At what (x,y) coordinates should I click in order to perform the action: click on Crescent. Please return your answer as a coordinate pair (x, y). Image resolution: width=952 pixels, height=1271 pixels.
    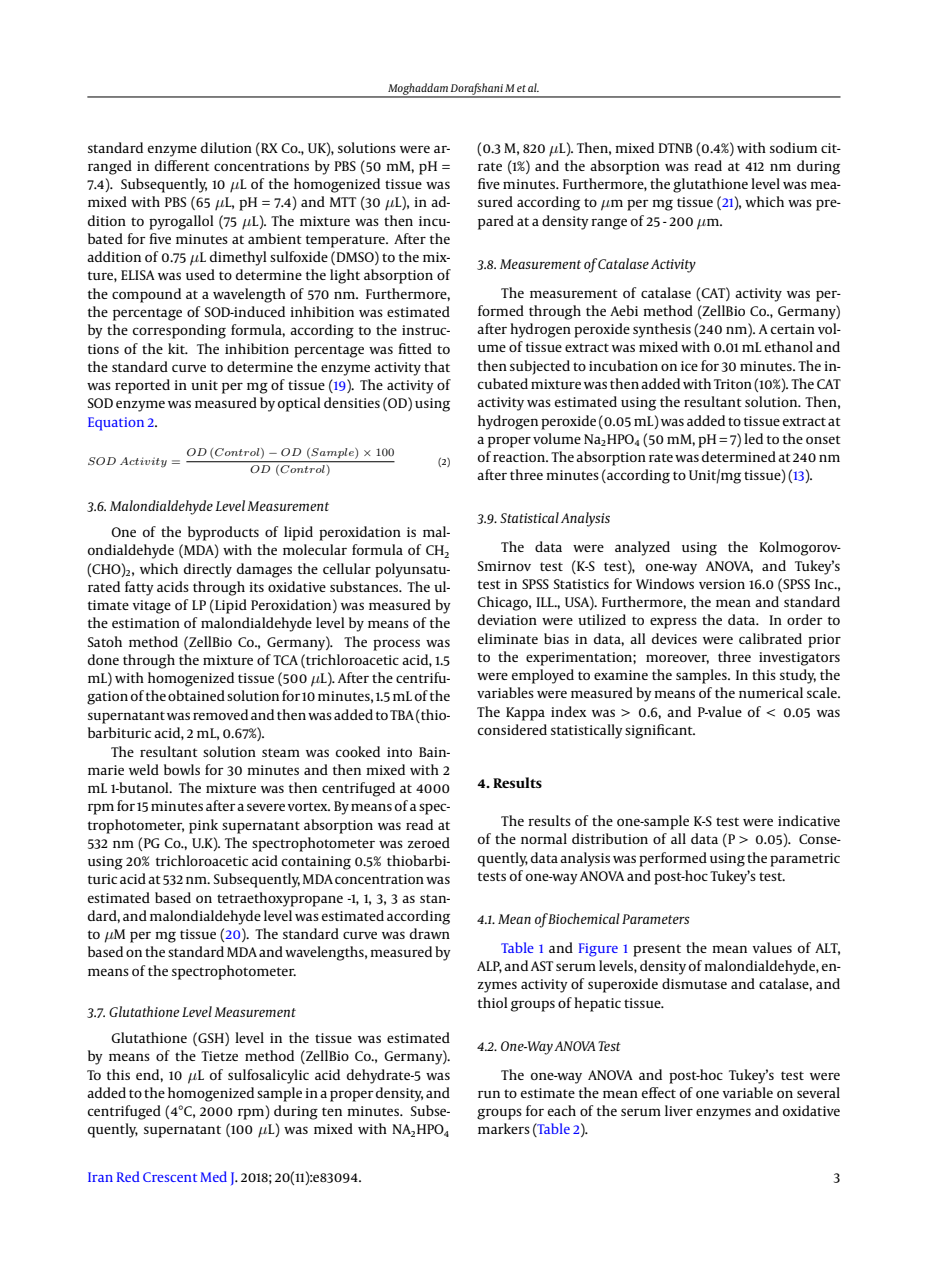
    Looking at the image, I should click on (170, 1177).
